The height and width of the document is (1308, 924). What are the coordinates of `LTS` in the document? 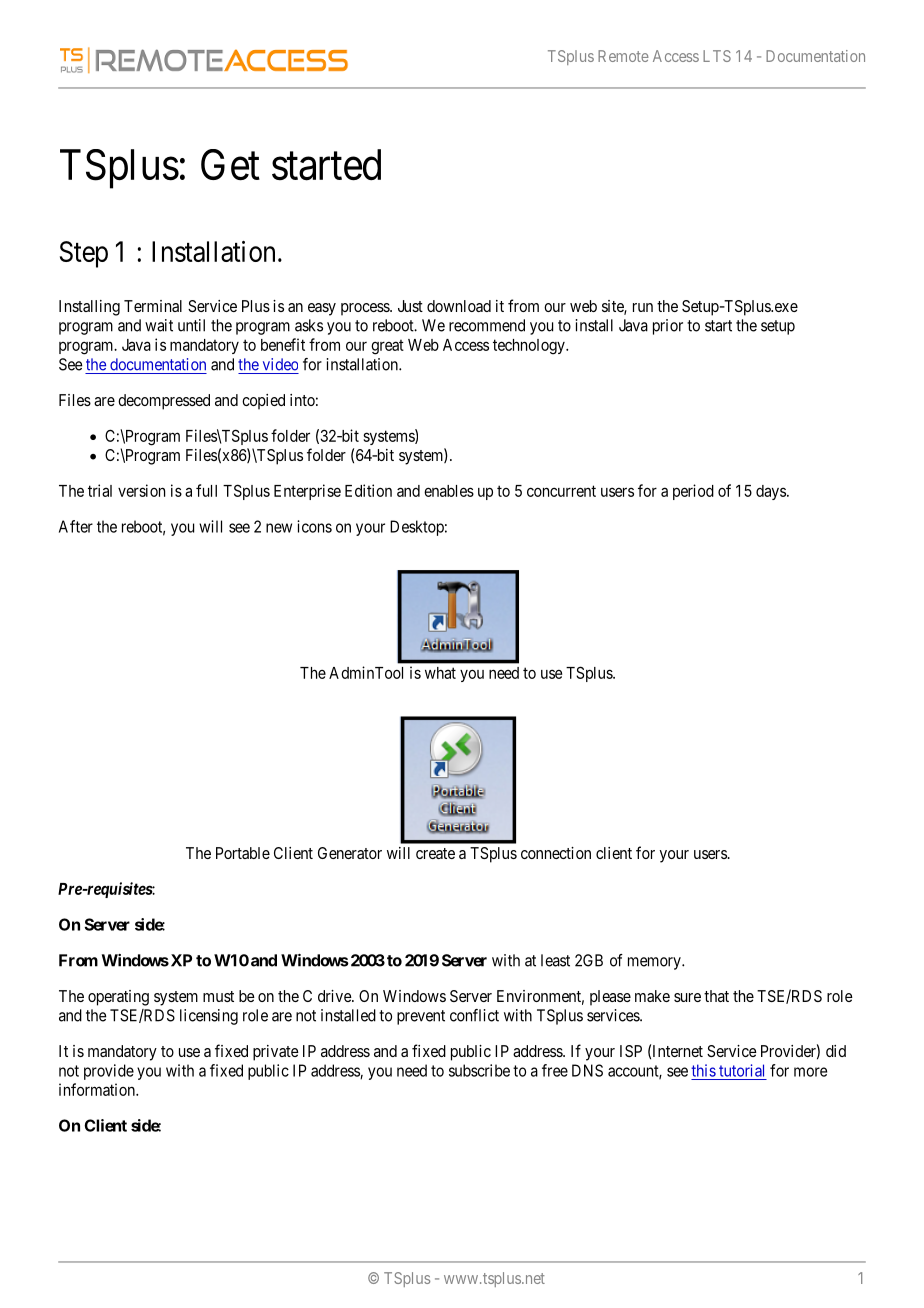 It's located at (717, 56).
